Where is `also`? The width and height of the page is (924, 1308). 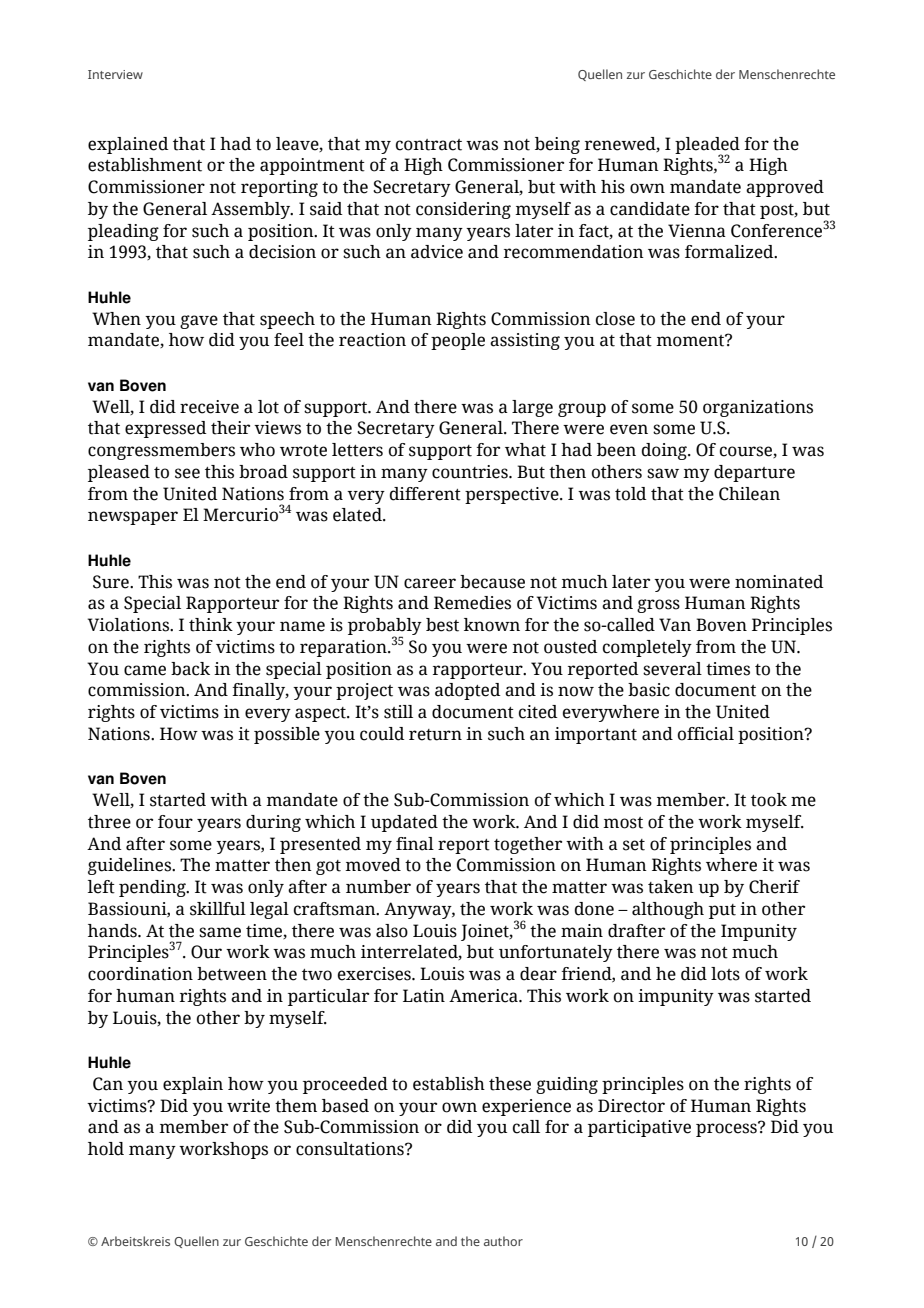
also is located at coordinates (392, 931).
